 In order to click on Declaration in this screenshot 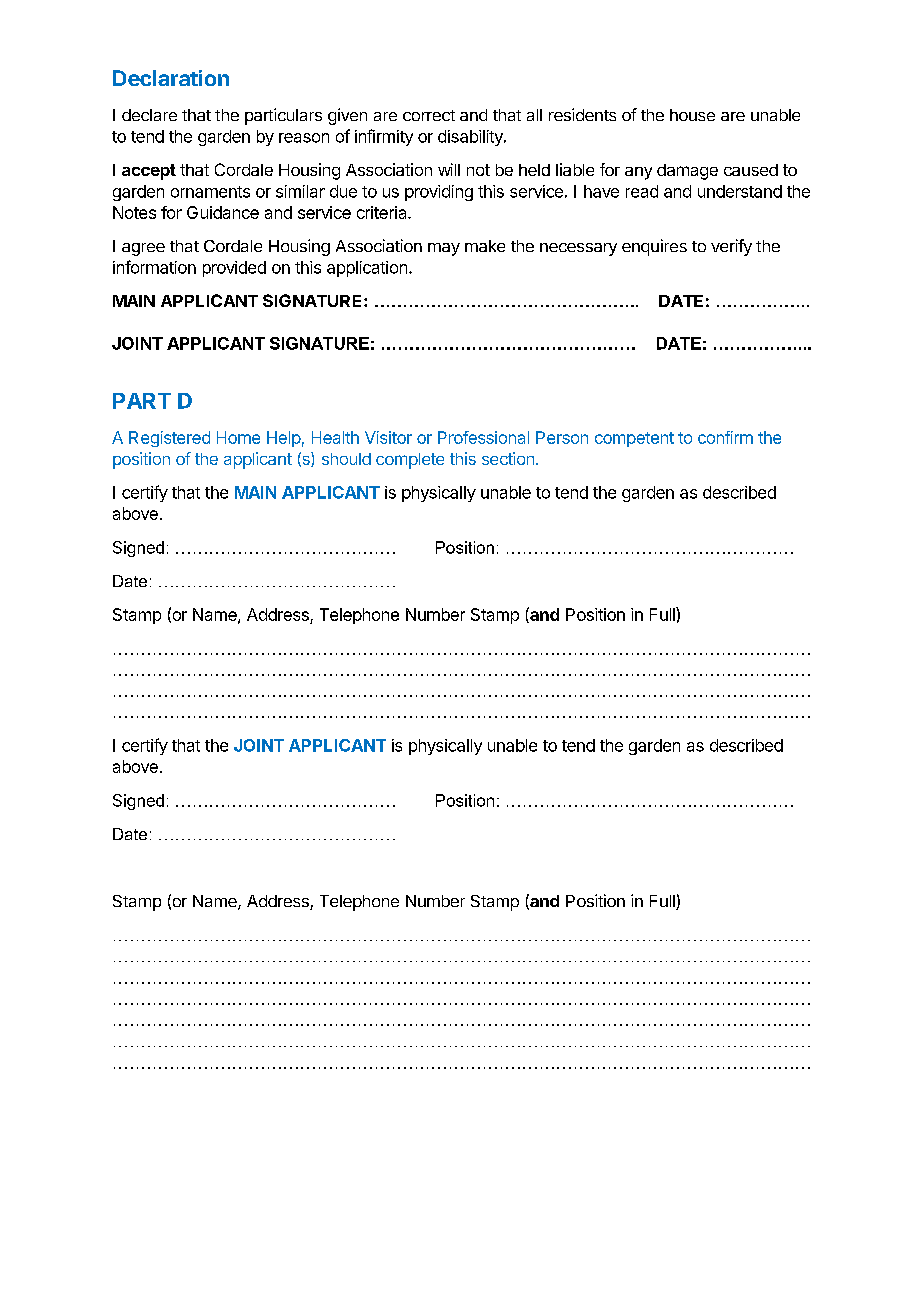, I will do `click(171, 78)`.
